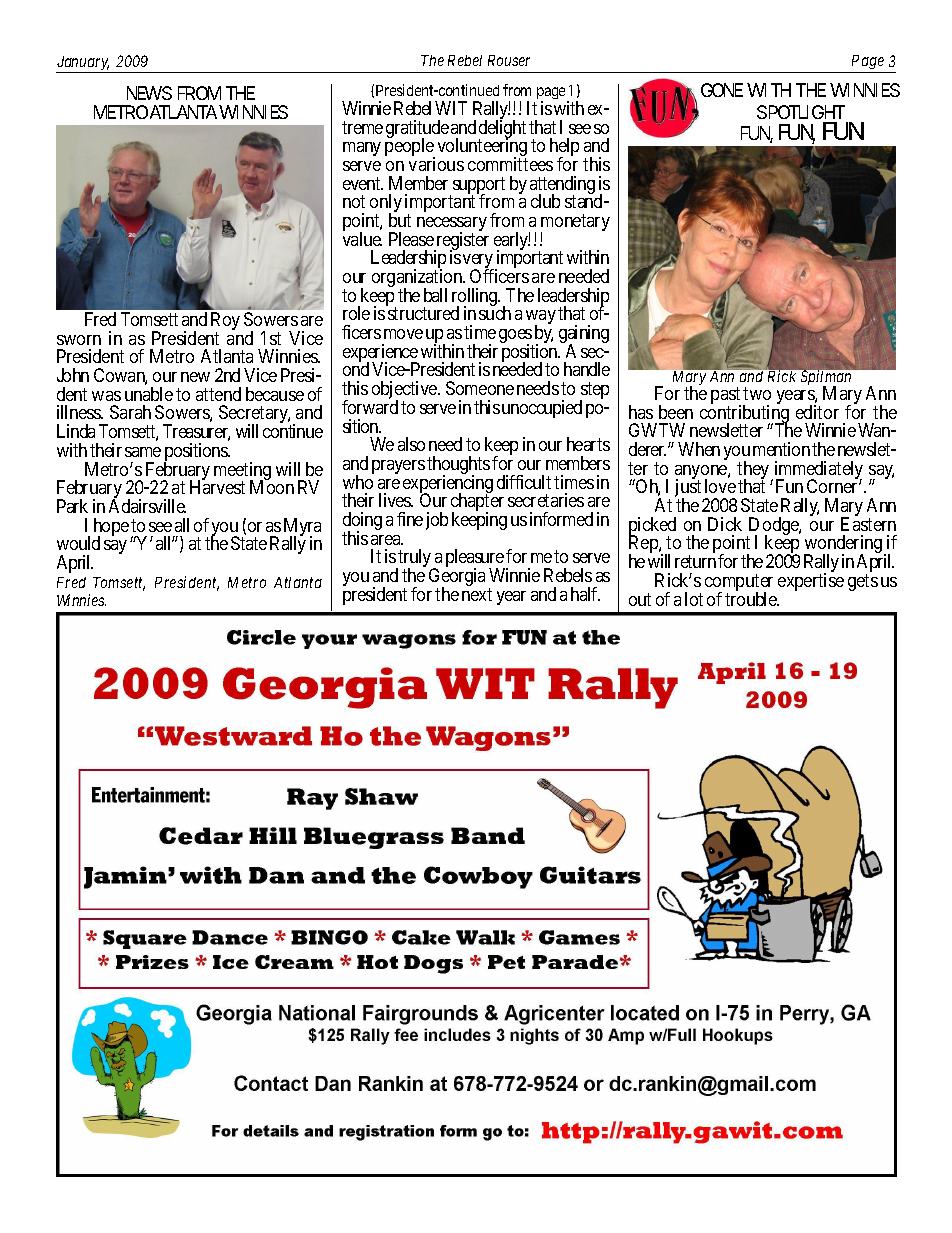 The height and width of the document is (1233, 952). I want to click on computer, so click(739, 584).
